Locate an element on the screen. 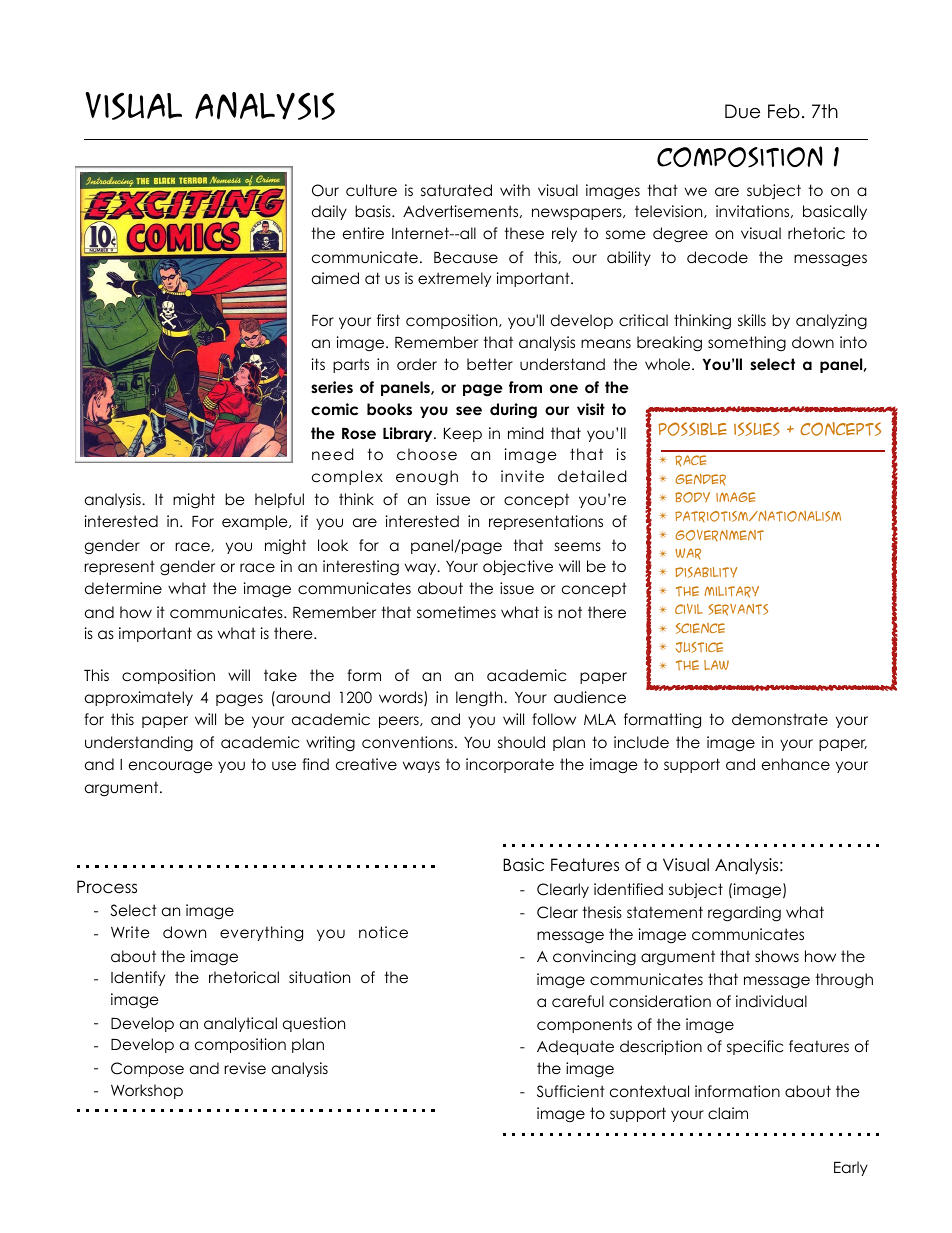 The height and width of the screenshot is (1233, 952). daily is located at coordinates (329, 212).
